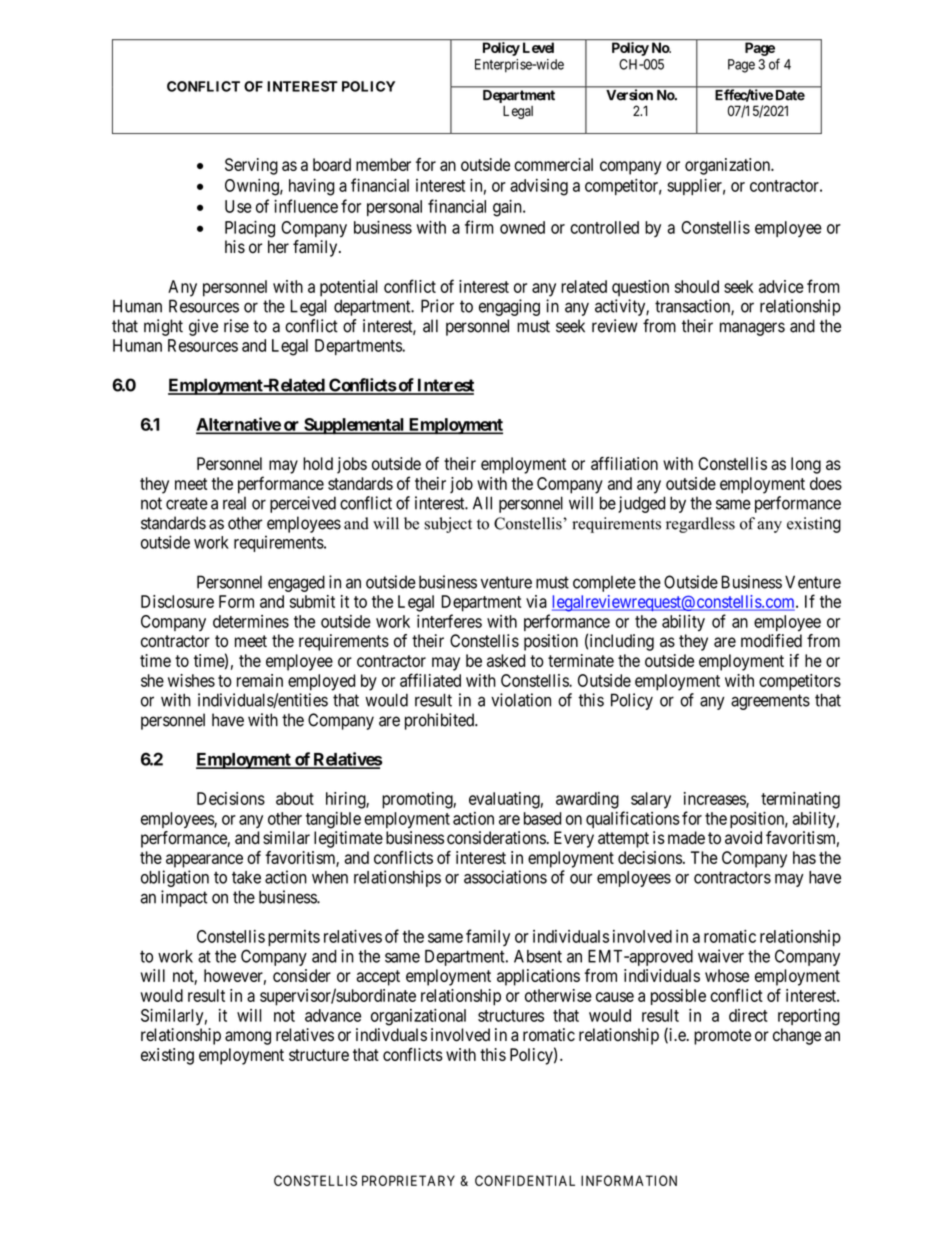  I want to click on subject, so click(448, 525).
